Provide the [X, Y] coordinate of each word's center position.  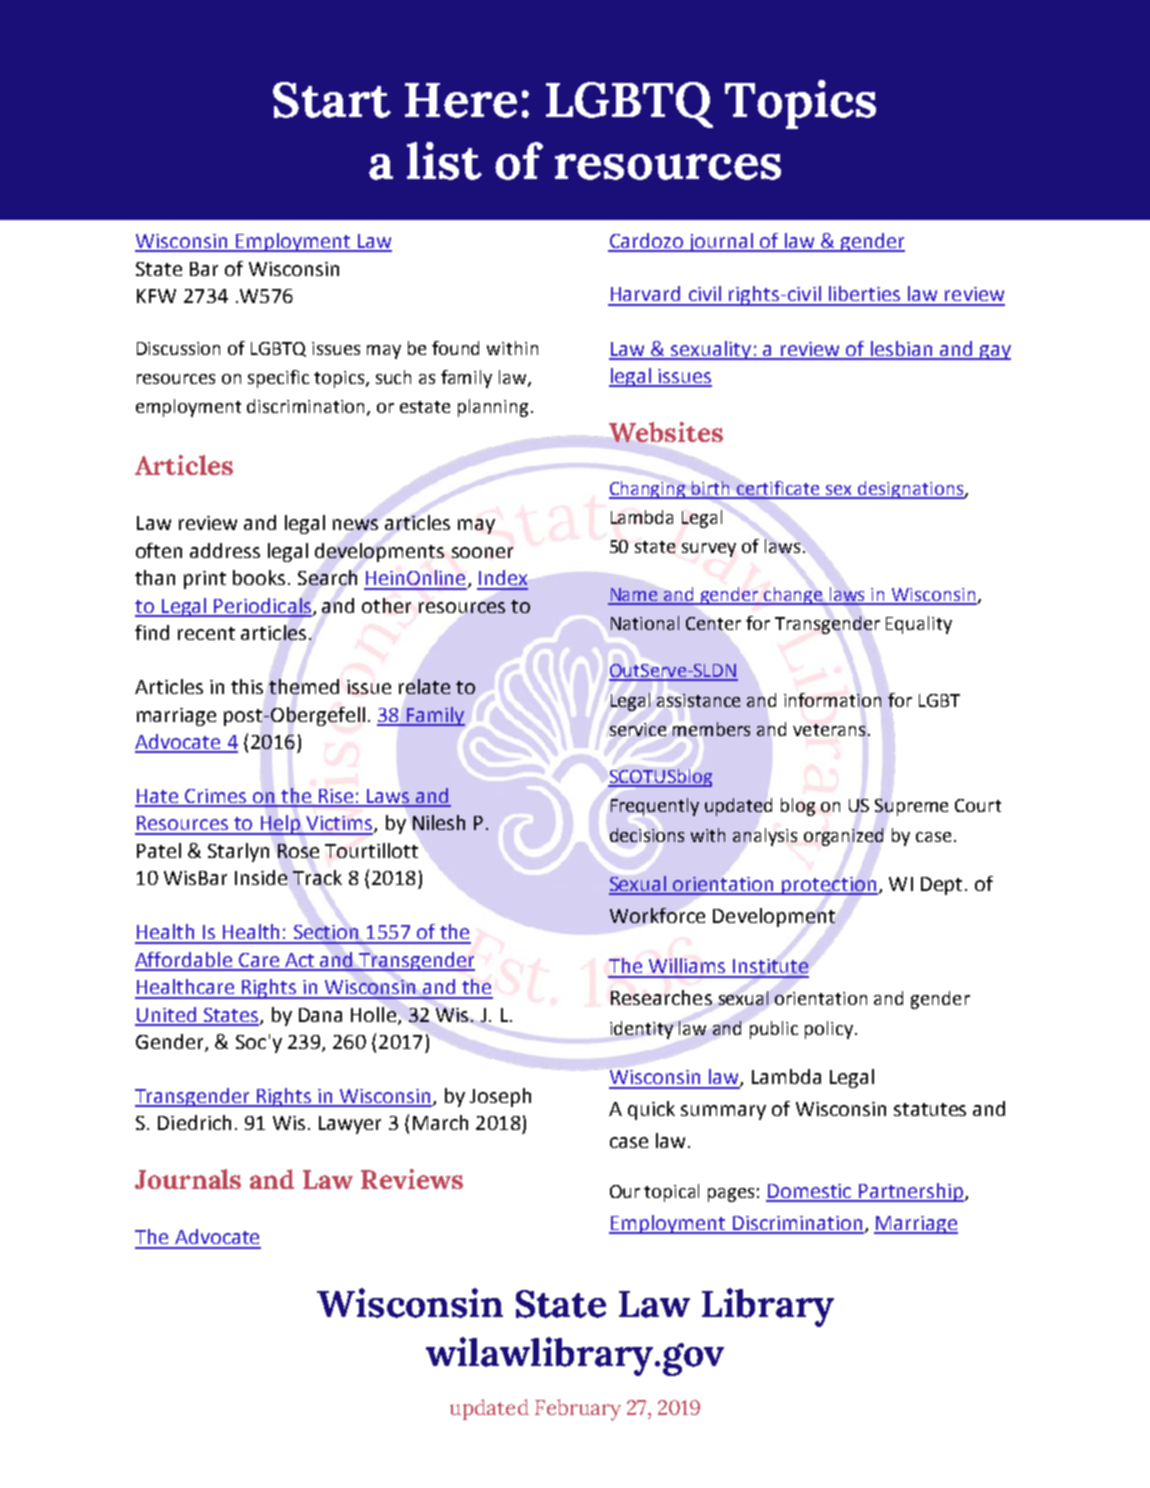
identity [641, 1030]
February [578, 1410]
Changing [648, 490]
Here [461, 100]
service [638, 729]
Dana [320, 1015]
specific [278, 379]
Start [332, 100]
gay [994, 352]
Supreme [911, 806]
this [247, 686]
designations [911, 490]
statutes [930, 1109]
